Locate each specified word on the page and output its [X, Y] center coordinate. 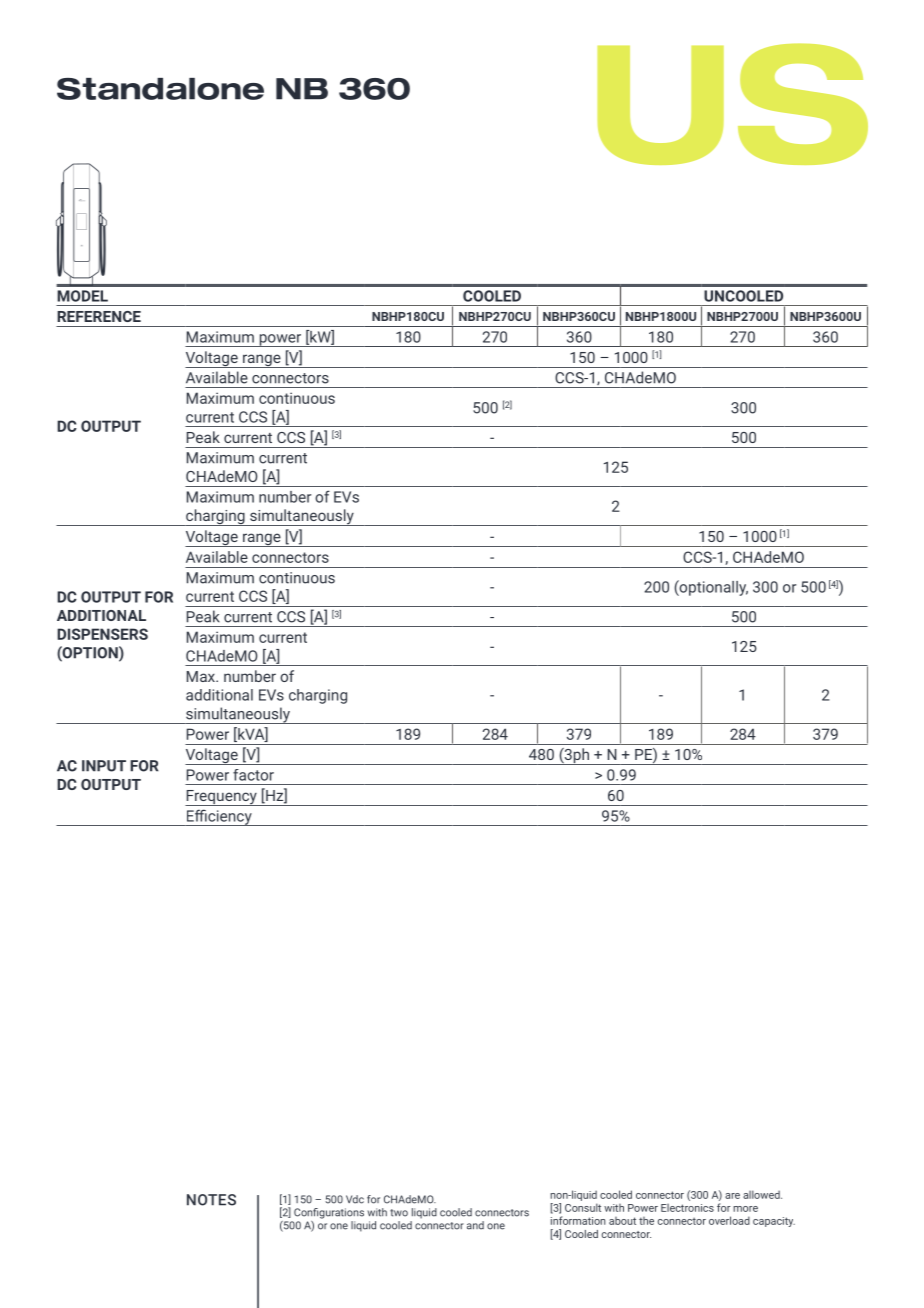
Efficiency [219, 817]
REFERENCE [99, 316]
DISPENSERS [102, 634]
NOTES [211, 1200]
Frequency [222, 798]
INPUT [104, 766]
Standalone [160, 89]
